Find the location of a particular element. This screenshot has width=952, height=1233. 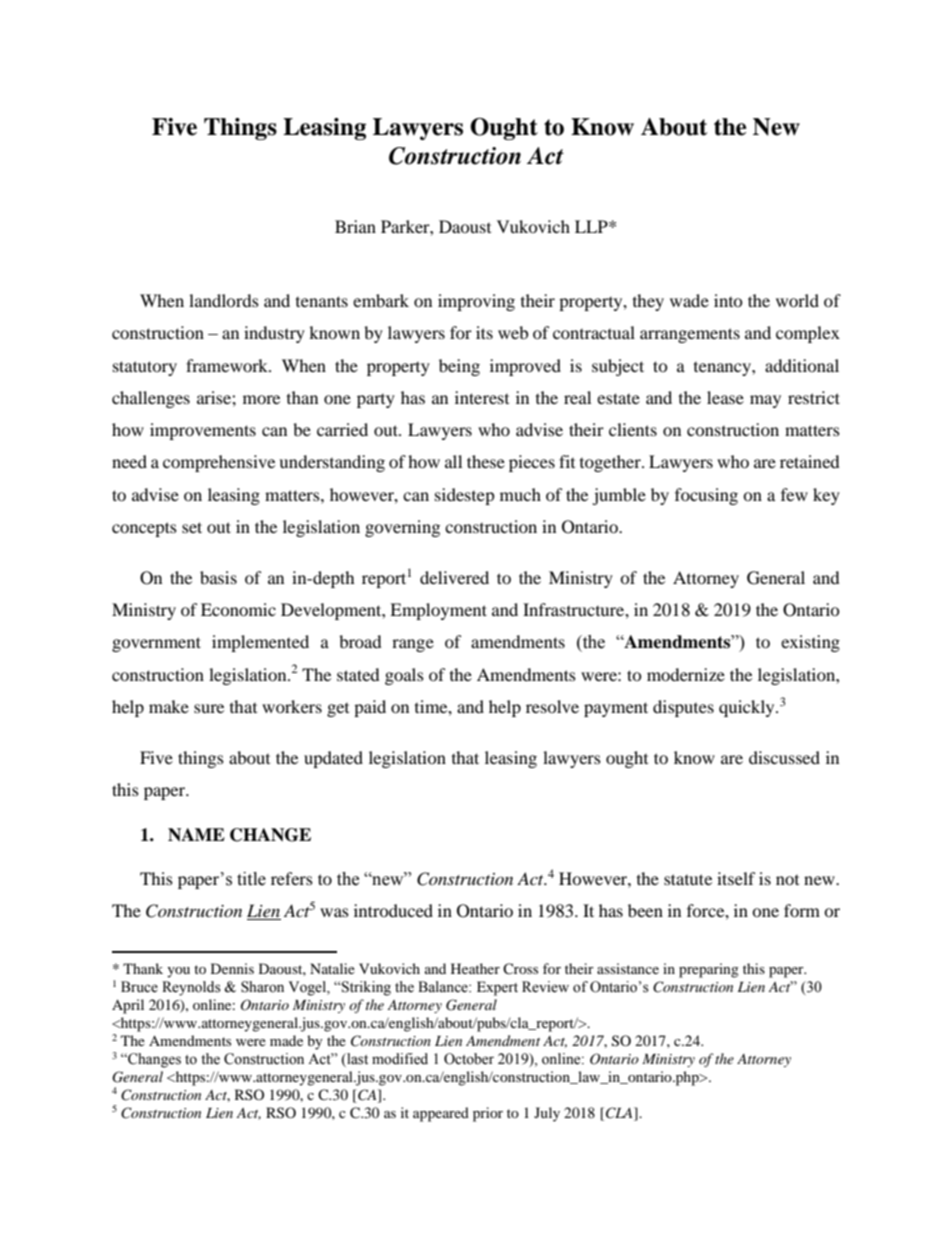

sure is located at coordinates (209, 708).
